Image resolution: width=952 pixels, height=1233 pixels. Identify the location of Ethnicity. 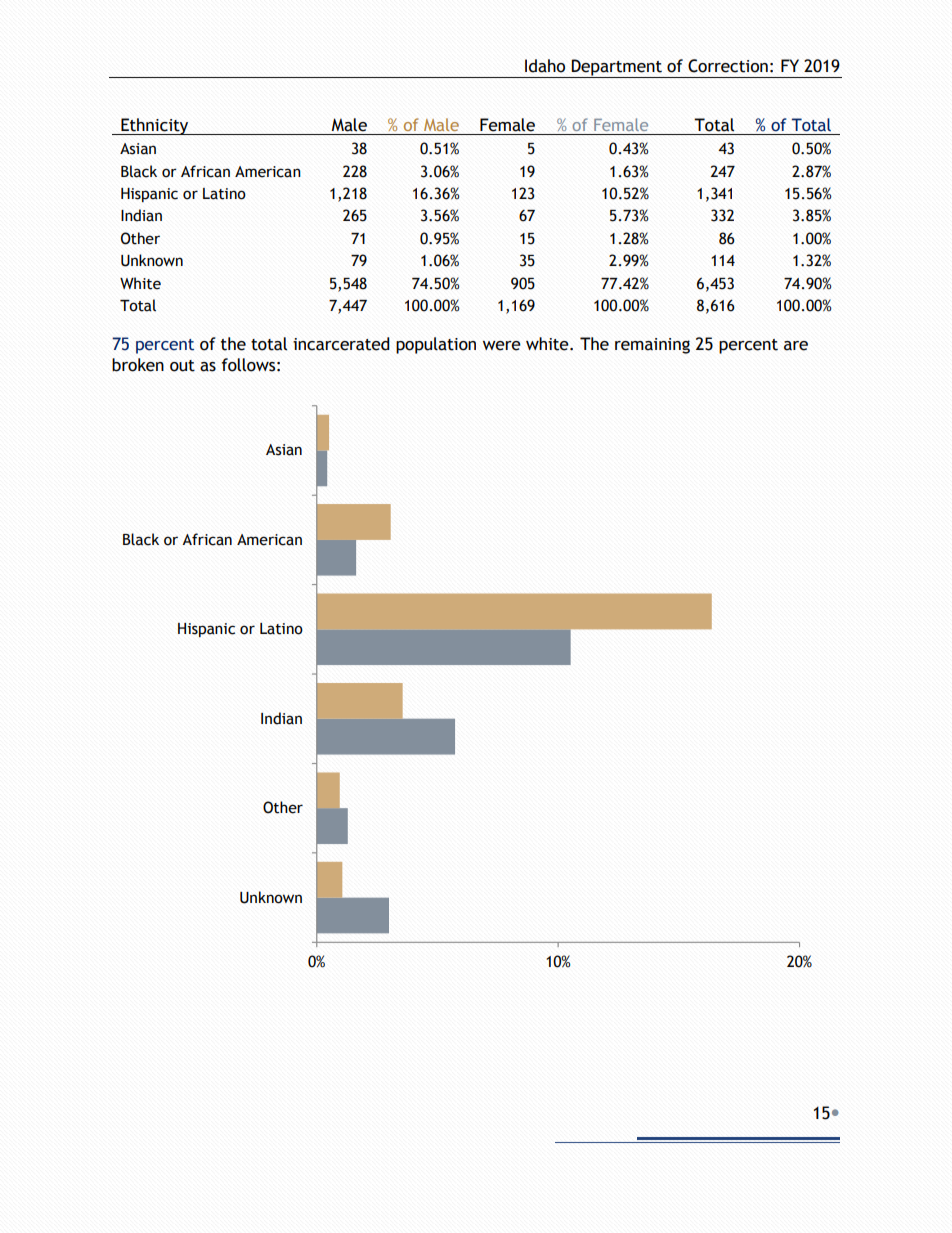
(155, 126).
